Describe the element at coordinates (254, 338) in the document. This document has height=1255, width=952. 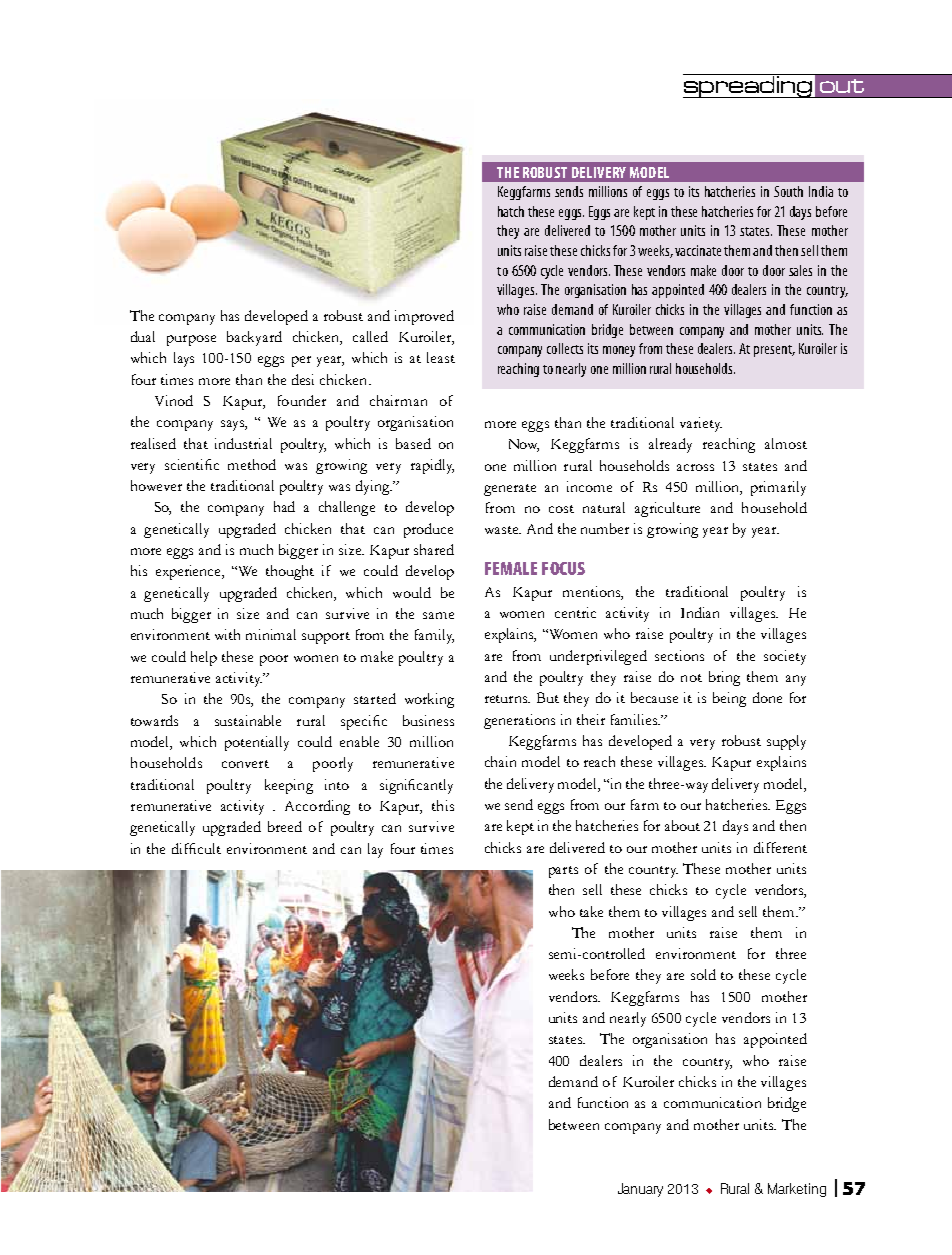
I see `backyard` at that location.
